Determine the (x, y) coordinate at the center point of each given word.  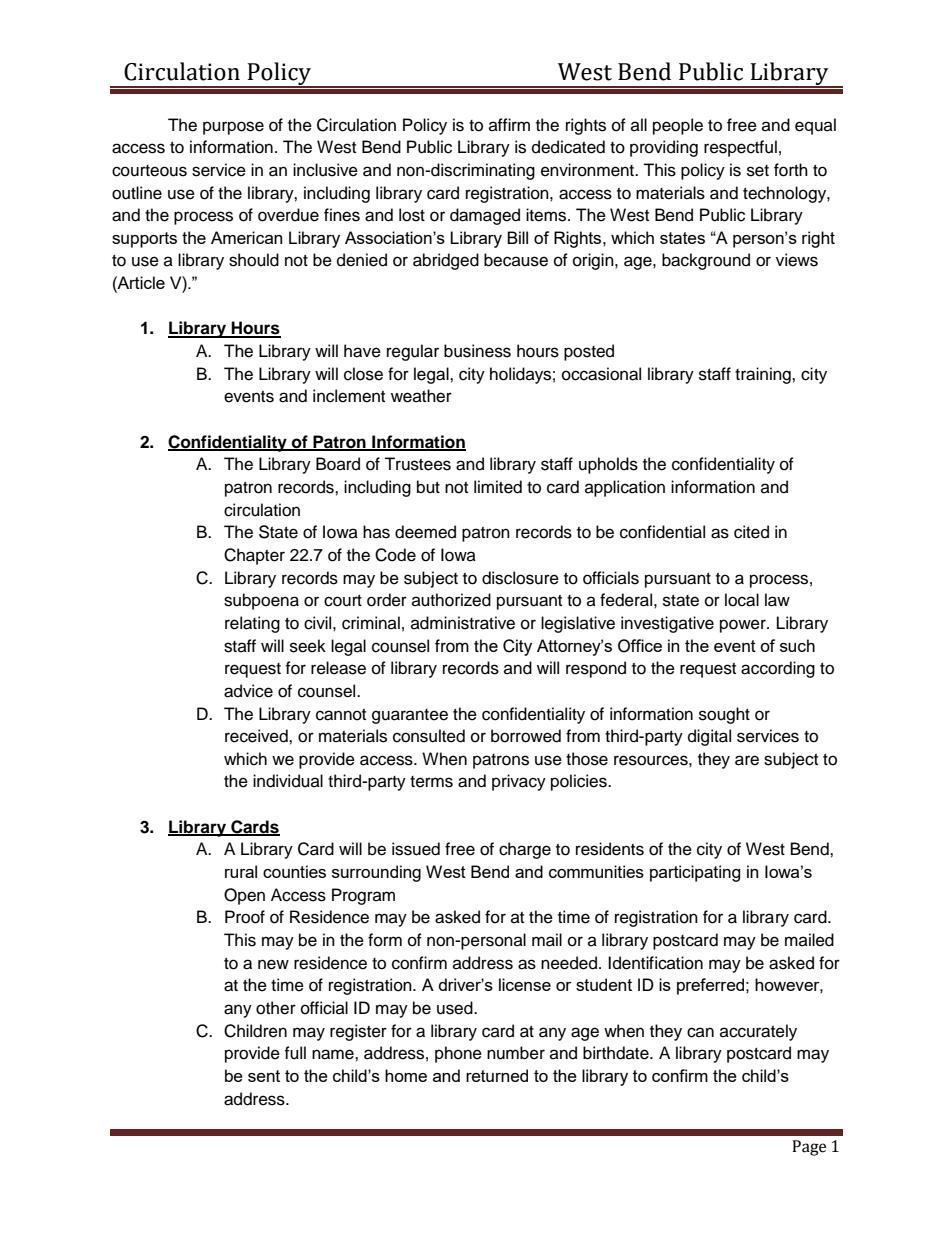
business (477, 351)
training (764, 375)
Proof (245, 917)
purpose (233, 128)
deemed (425, 532)
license (525, 984)
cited (751, 532)
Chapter (254, 556)
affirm (509, 124)
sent (264, 1076)
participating (695, 873)
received (257, 736)
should (254, 260)
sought (724, 715)
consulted (429, 736)
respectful (740, 148)
